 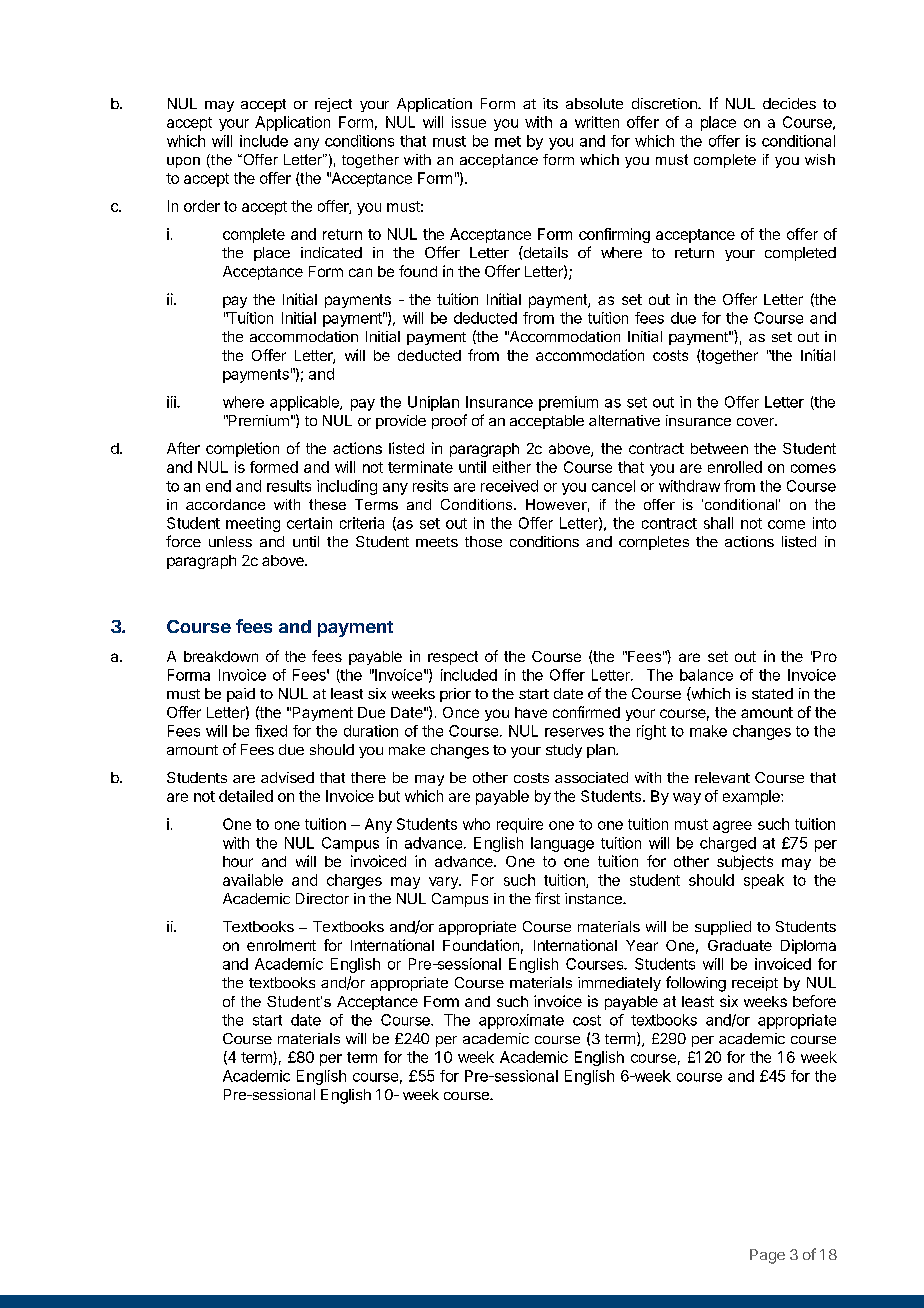 What do you see at coordinates (508, 141) in the image?
I see `met` at bounding box center [508, 141].
